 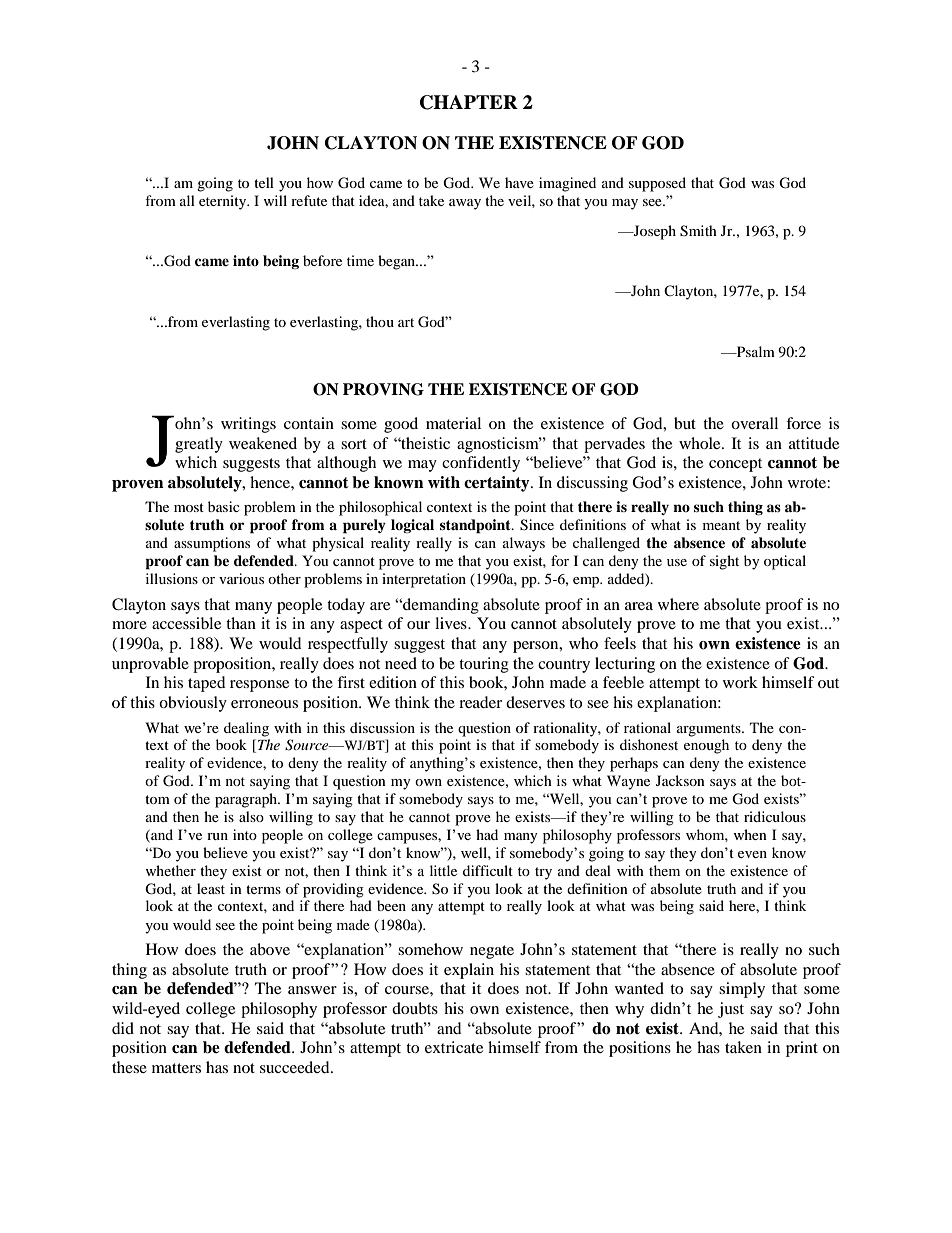 What do you see at coordinates (657, 184) in the screenshot?
I see `supposed` at bounding box center [657, 184].
